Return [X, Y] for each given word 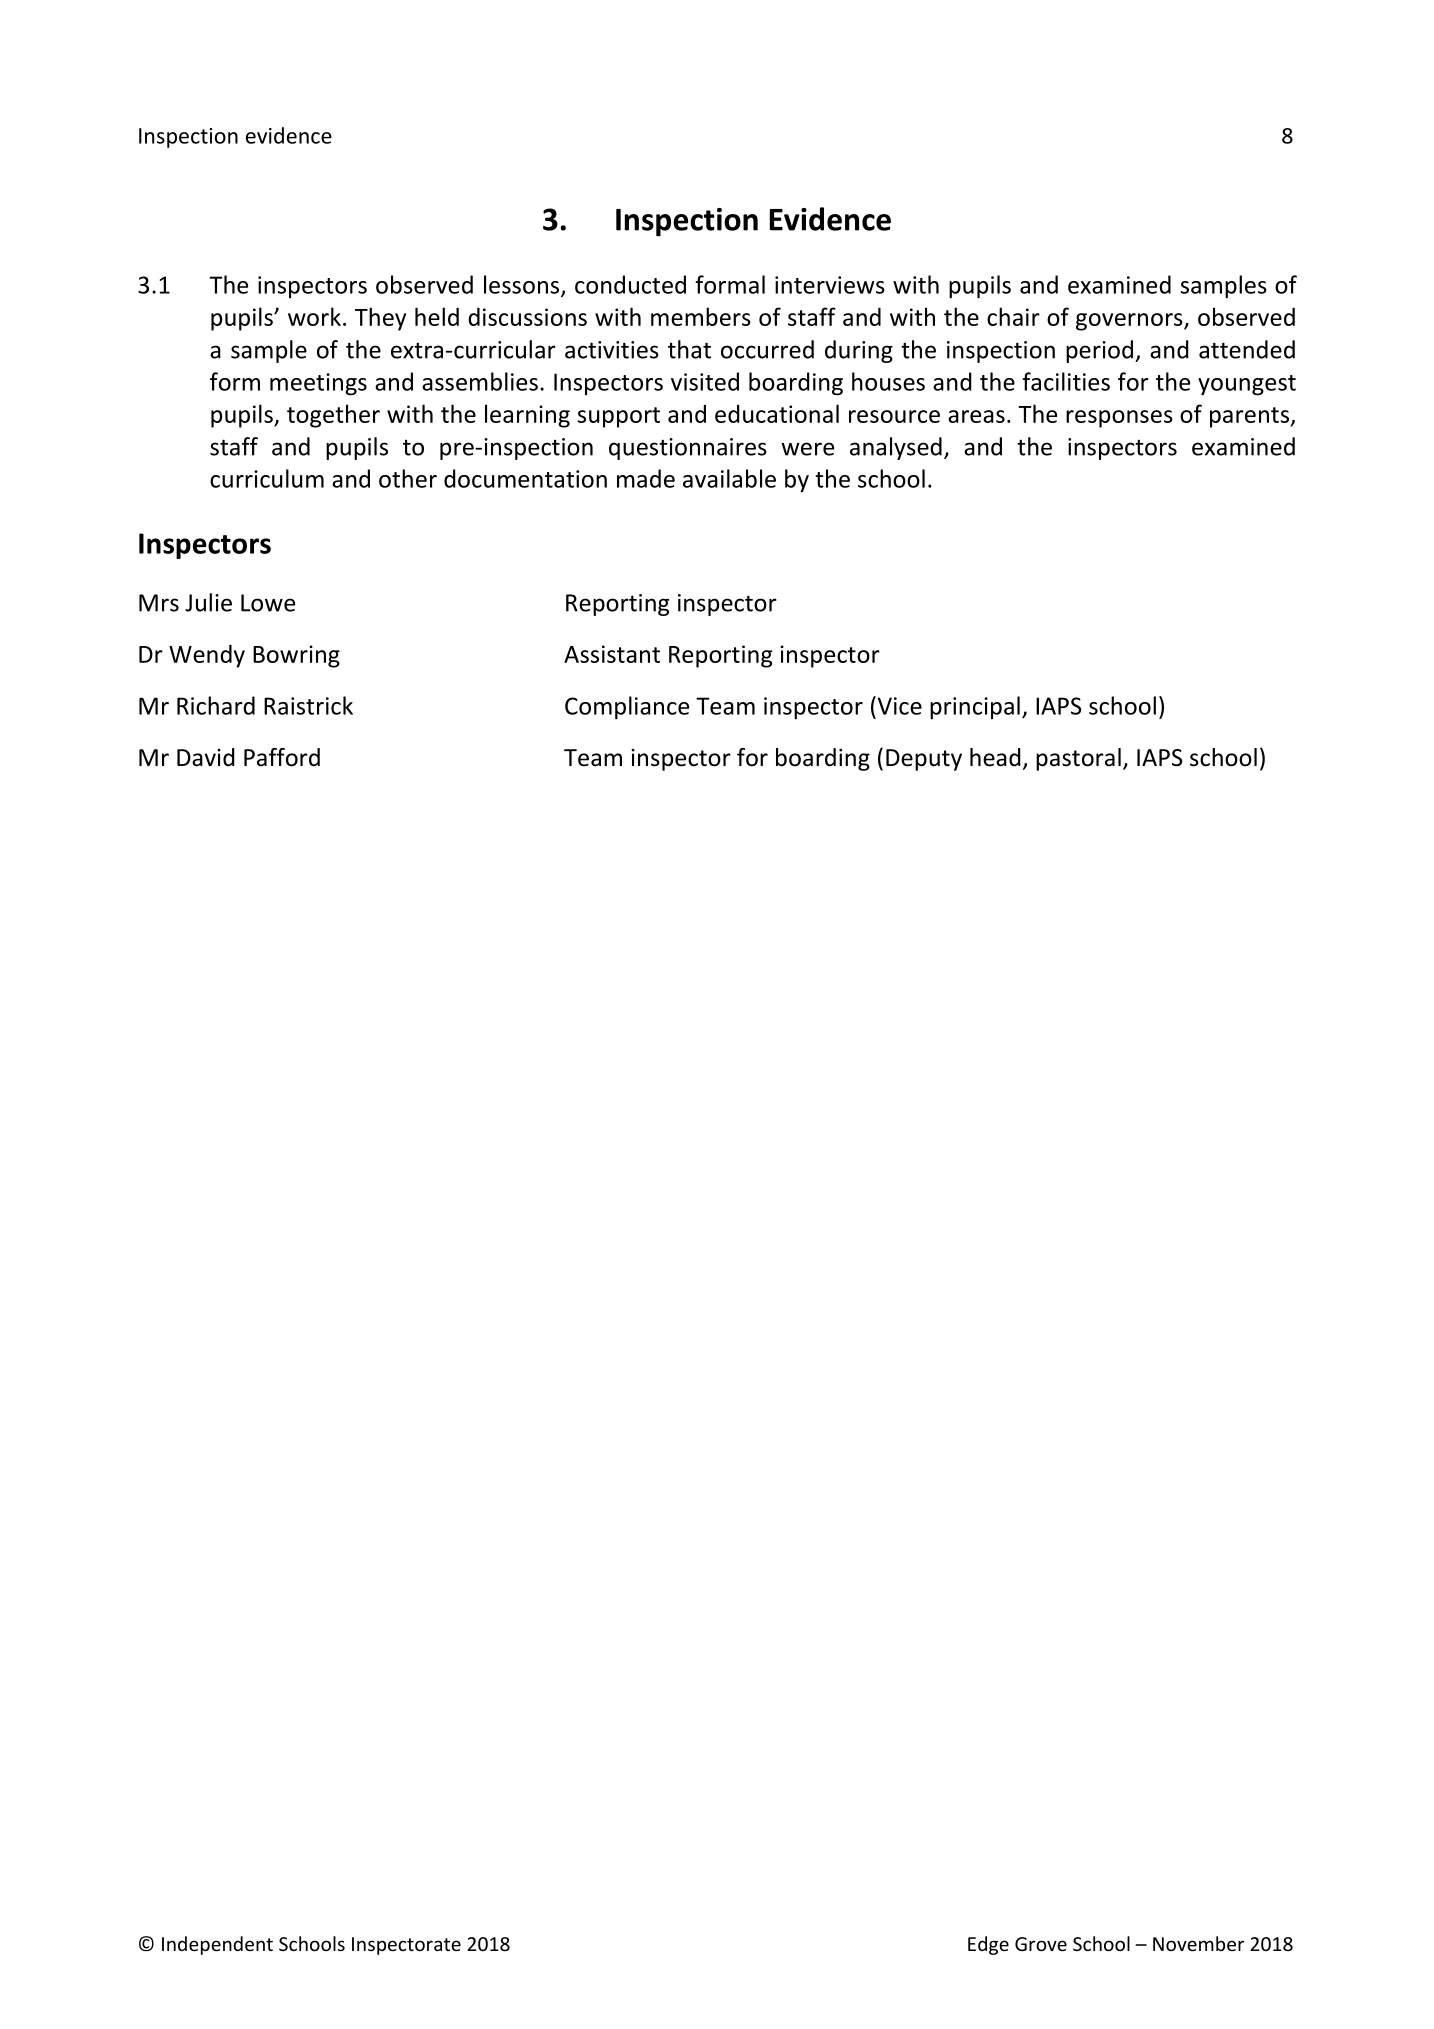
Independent [217, 1945]
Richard [216, 705]
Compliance [627, 707]
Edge [988, 1945]
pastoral [1078, 759]
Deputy [924, 760]
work [314, 316]
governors [1130, 322]
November [1198, 1943]
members [701, 316]
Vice [898, 705]
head [995, 757]
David [206, 757]
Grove [1041, 1944]
